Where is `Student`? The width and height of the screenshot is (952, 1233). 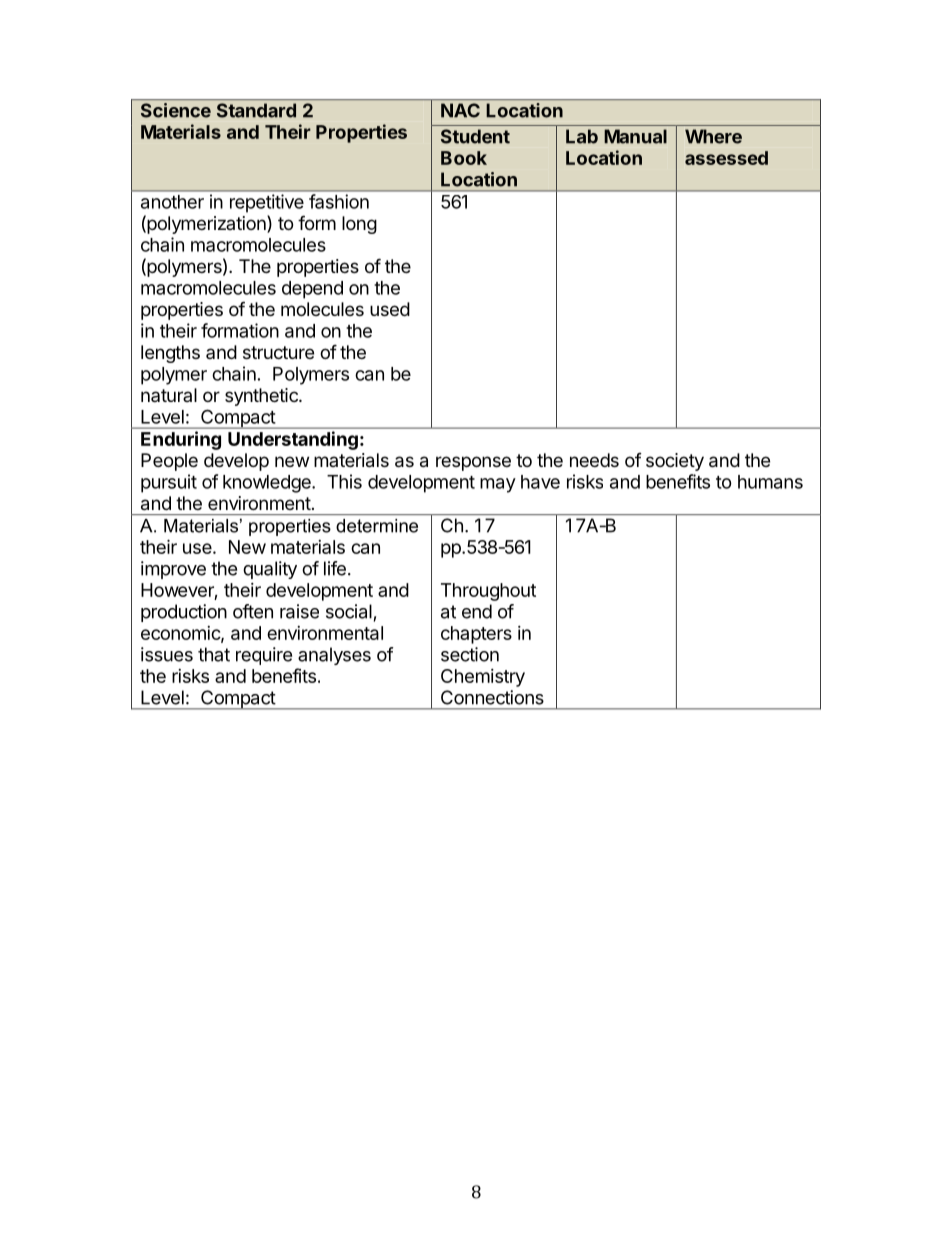 Student is located at coordinates (475, 136).
